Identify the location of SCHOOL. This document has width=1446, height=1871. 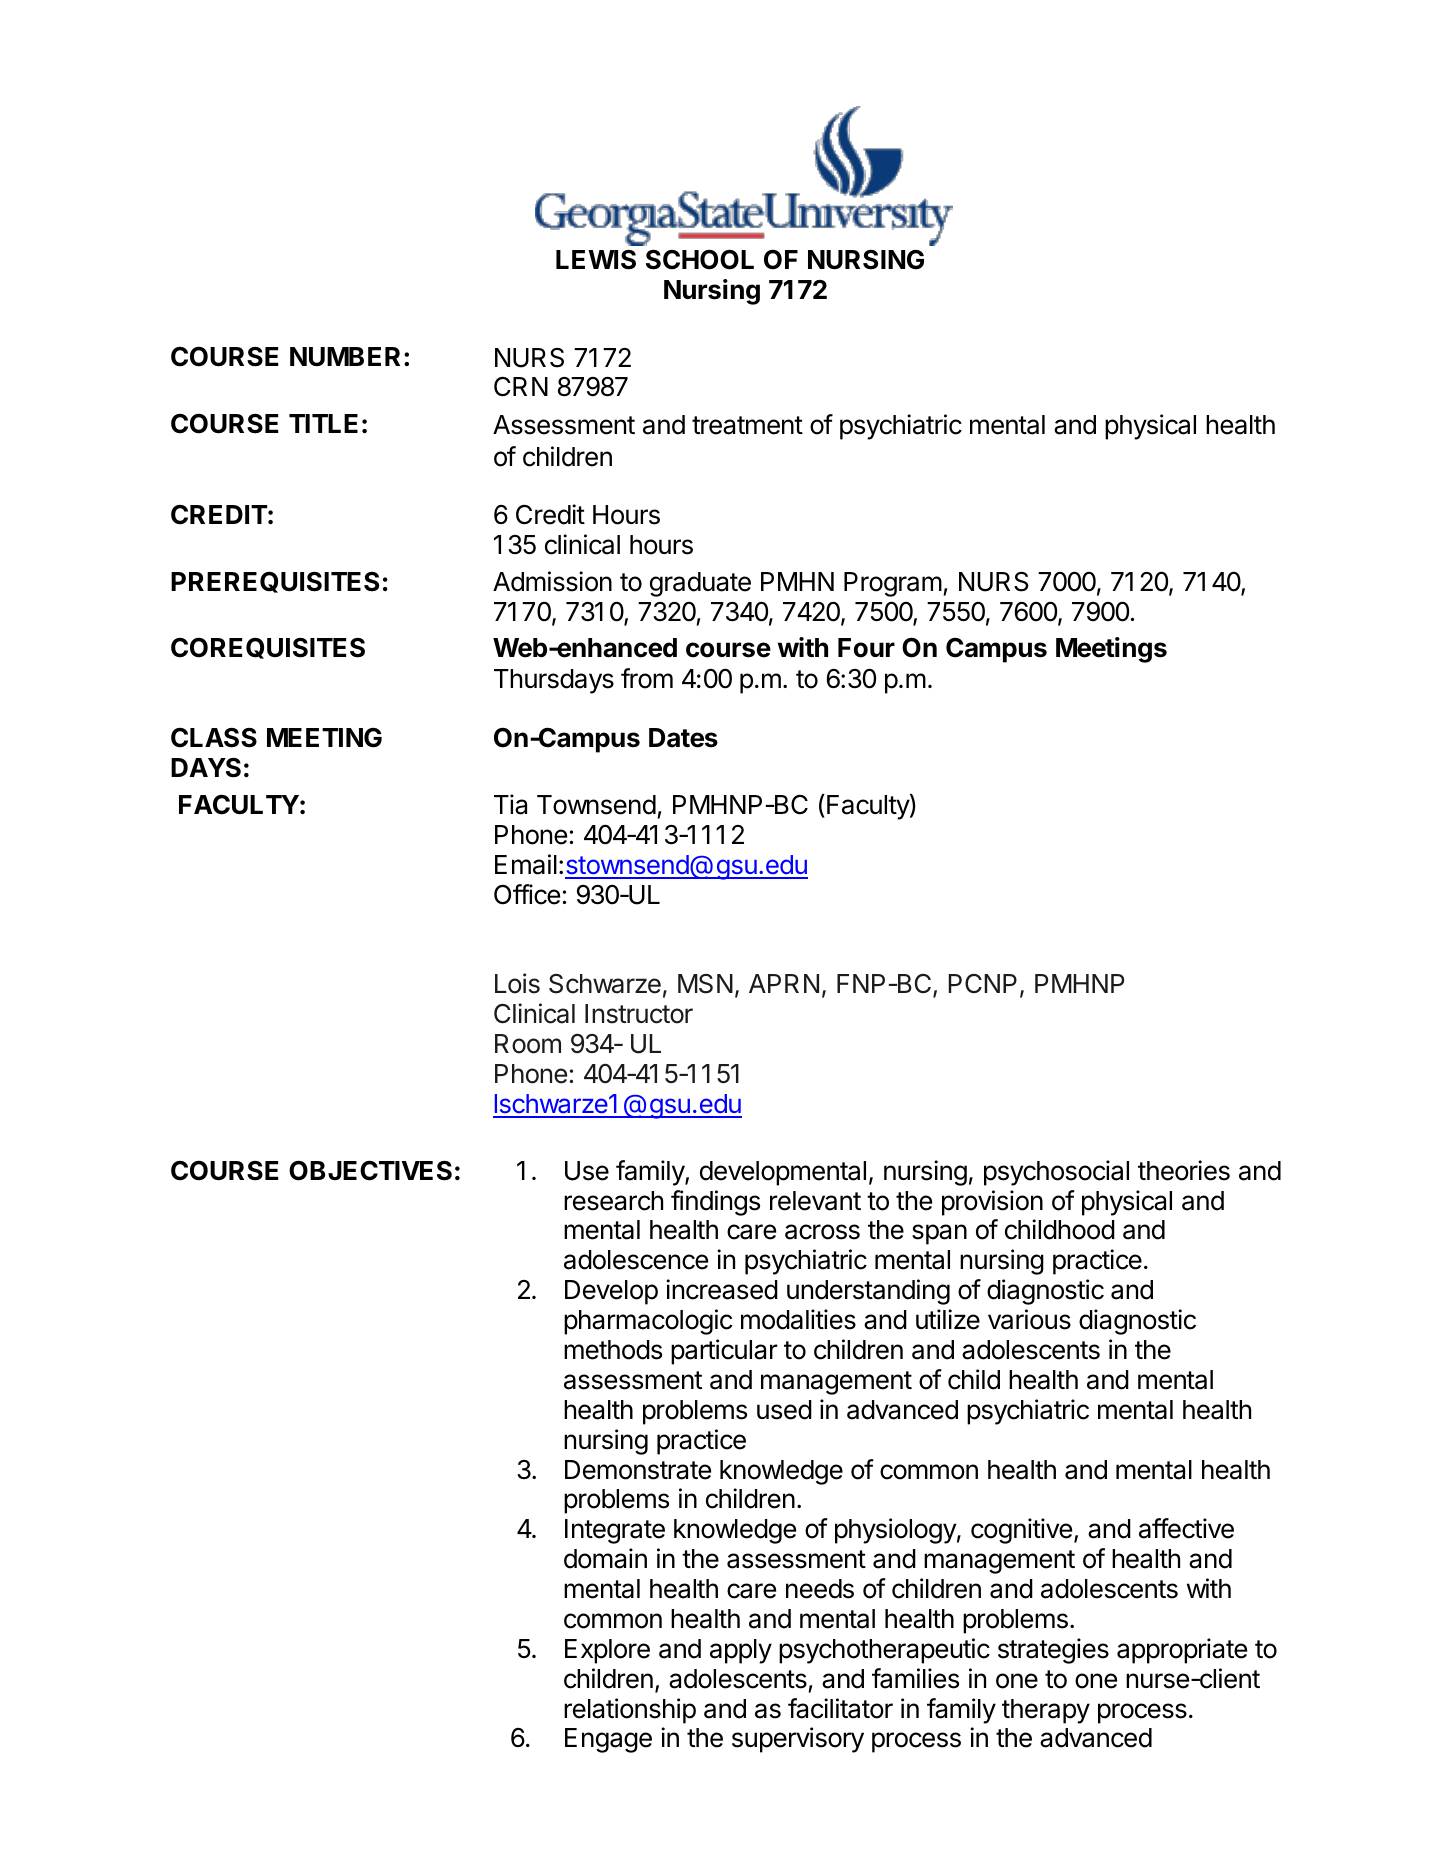
(700, 259).
